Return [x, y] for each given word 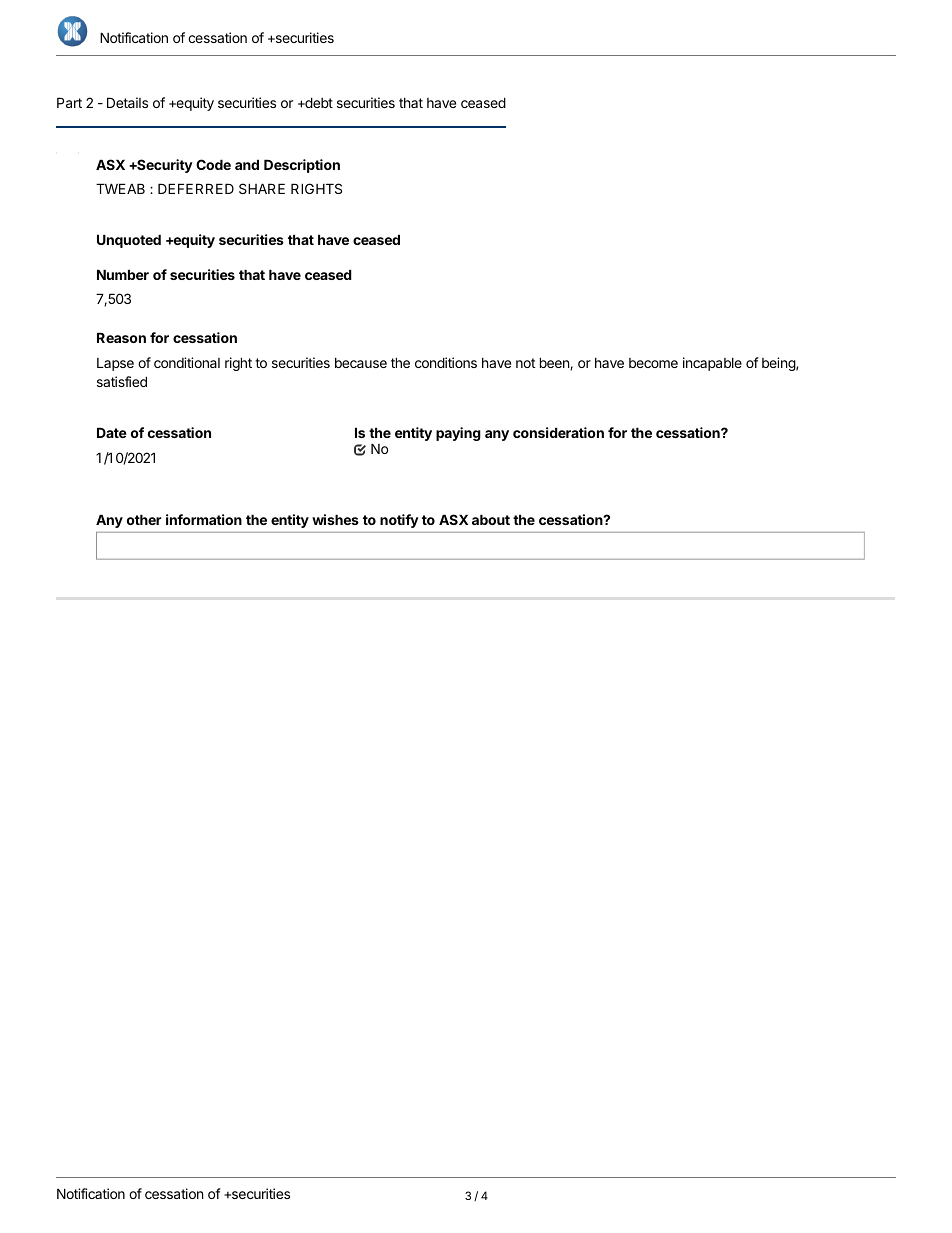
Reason [121, 337]
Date [112, 432]
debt [318, 102]
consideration [558, 432]
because [361, 363]
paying [458, 434]
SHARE [262, 188]
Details [127, 102]
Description [302, 166]
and [247, 164]
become [653, 363]
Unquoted [129, 241]
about [491, 519]
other [144, 519]
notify [399, 521]
